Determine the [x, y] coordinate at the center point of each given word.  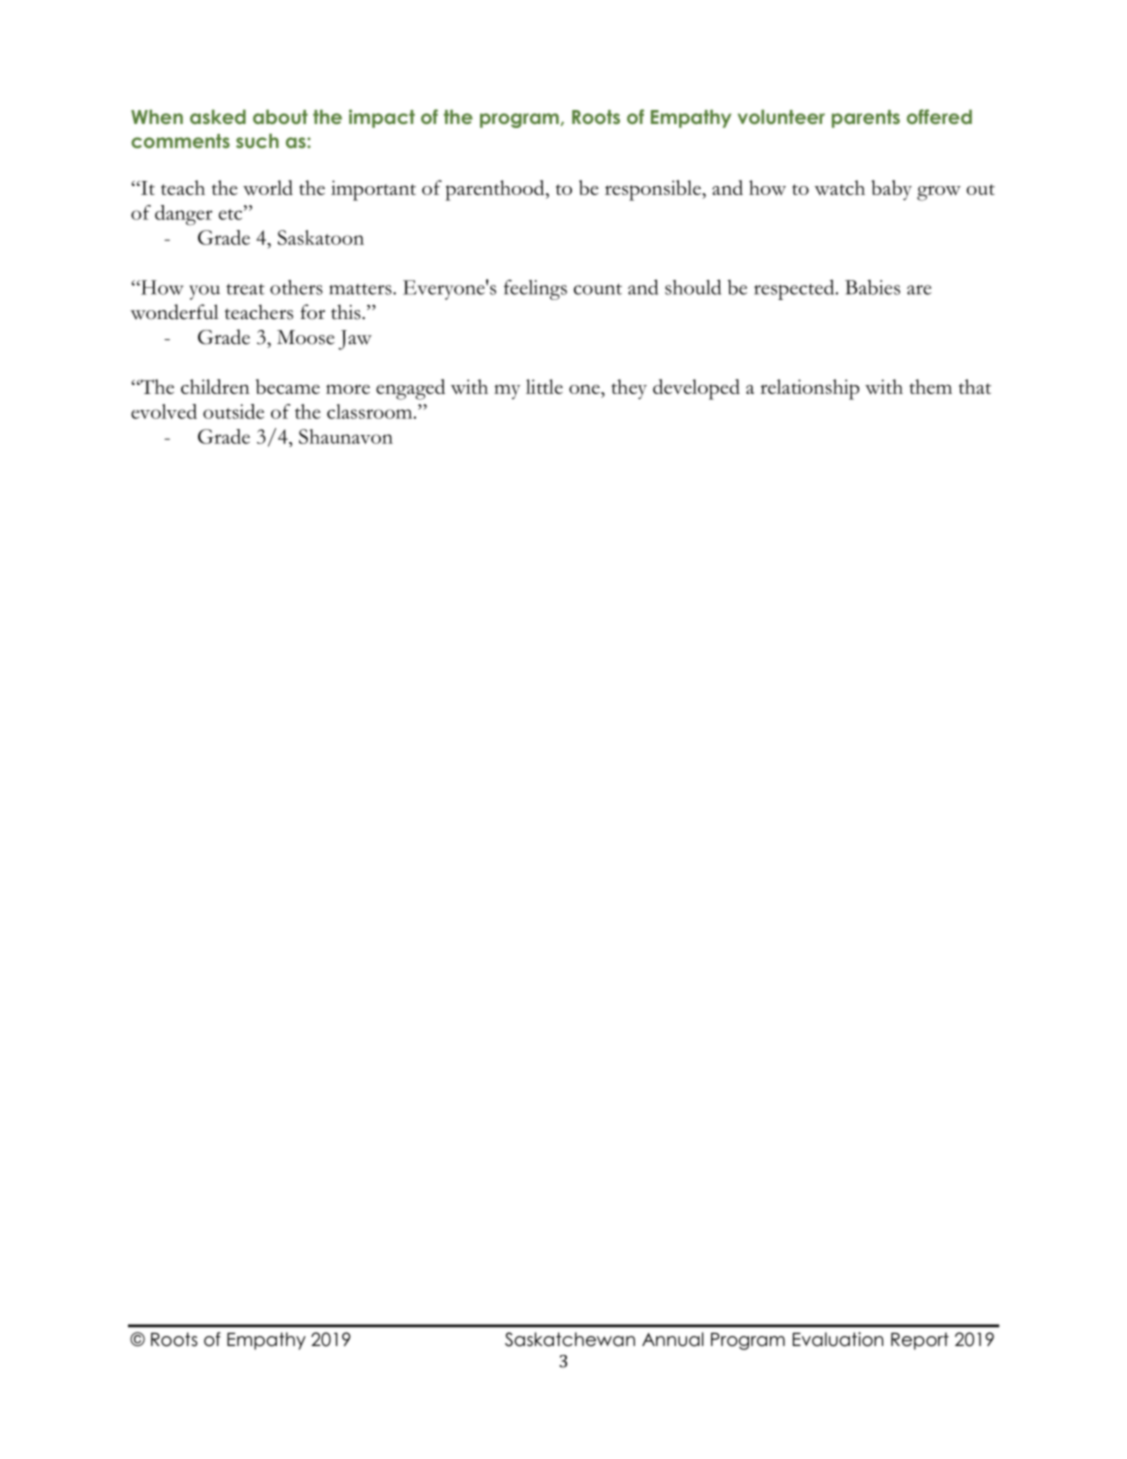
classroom [371, 411]
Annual [673, 1339]
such [257, 140]
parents [866, 119]
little [544, 386]
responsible [654, 190]
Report [920, 1341]
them [930, 386]
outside [233, 411]
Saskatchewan [570, 1339]
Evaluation [838, 1339]
